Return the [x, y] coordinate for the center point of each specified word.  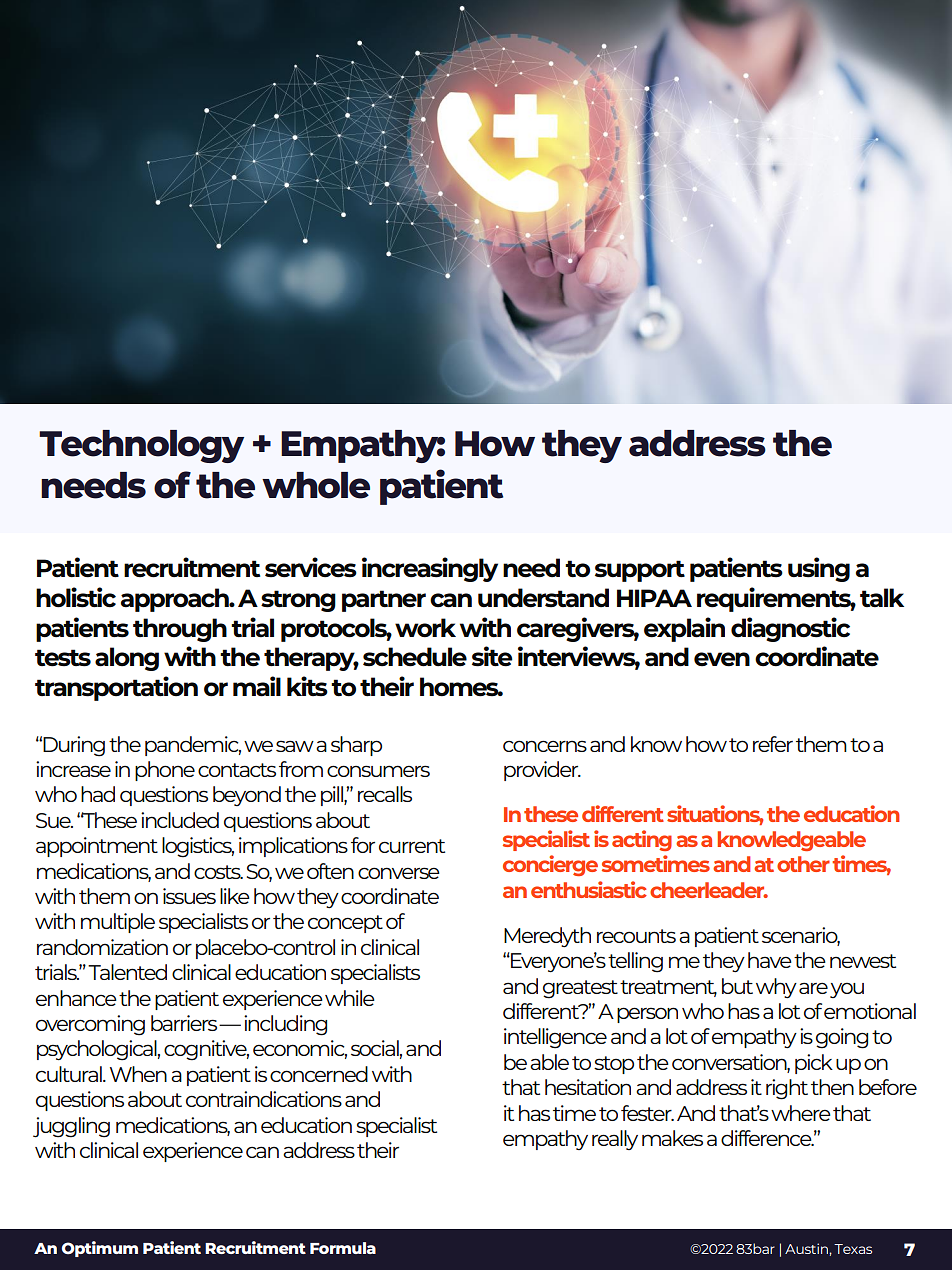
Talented [127, 972]
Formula [343, 1248]
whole [316, 485]
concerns [545, 746]
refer [773, 744]
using [819, 569]
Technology [141, 446]
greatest [580, 989]
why [776, 988]
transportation [116, 688]
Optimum [100, 1249]
